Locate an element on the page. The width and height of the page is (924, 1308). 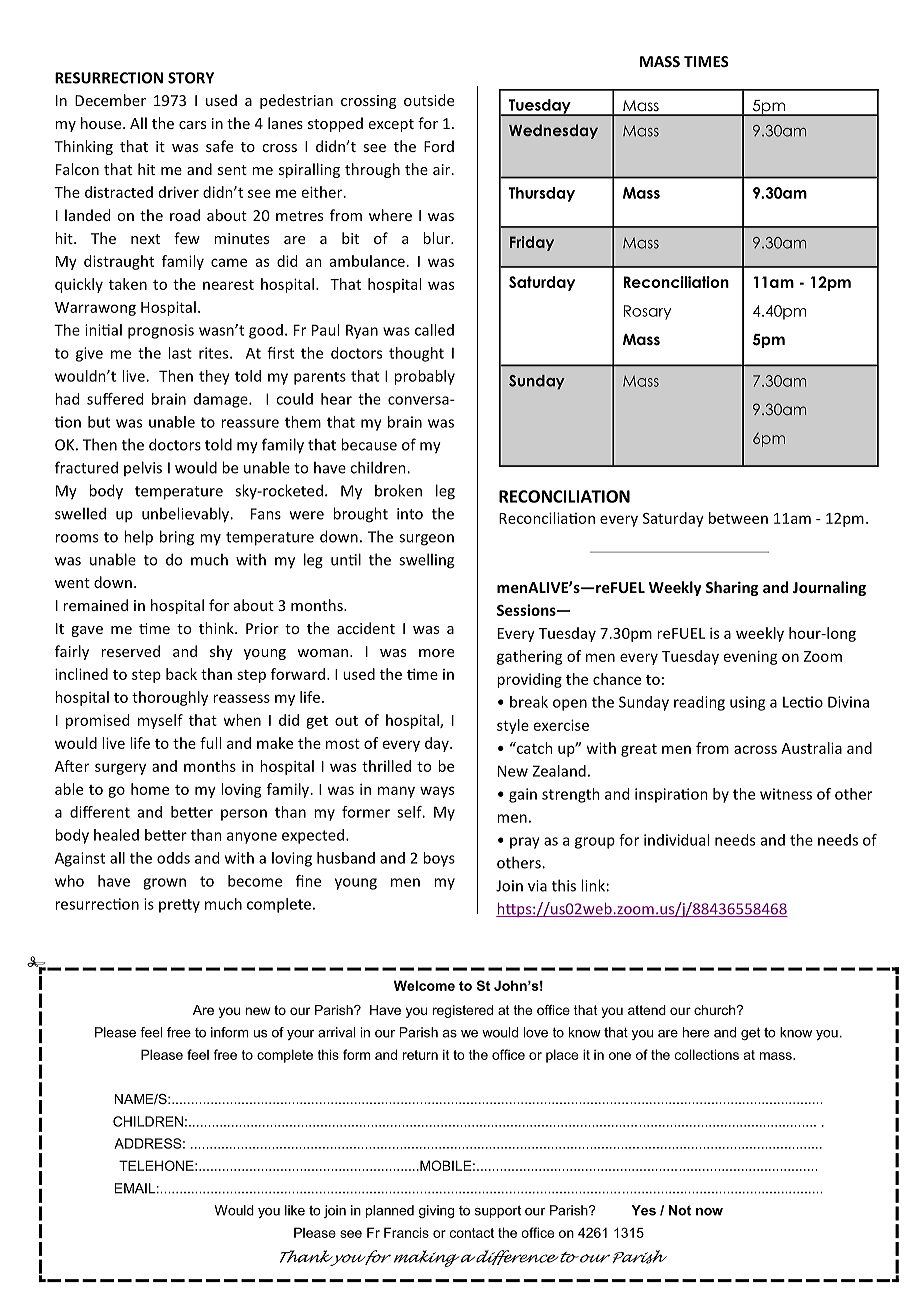
outside is located at coordinates (429, 100).
